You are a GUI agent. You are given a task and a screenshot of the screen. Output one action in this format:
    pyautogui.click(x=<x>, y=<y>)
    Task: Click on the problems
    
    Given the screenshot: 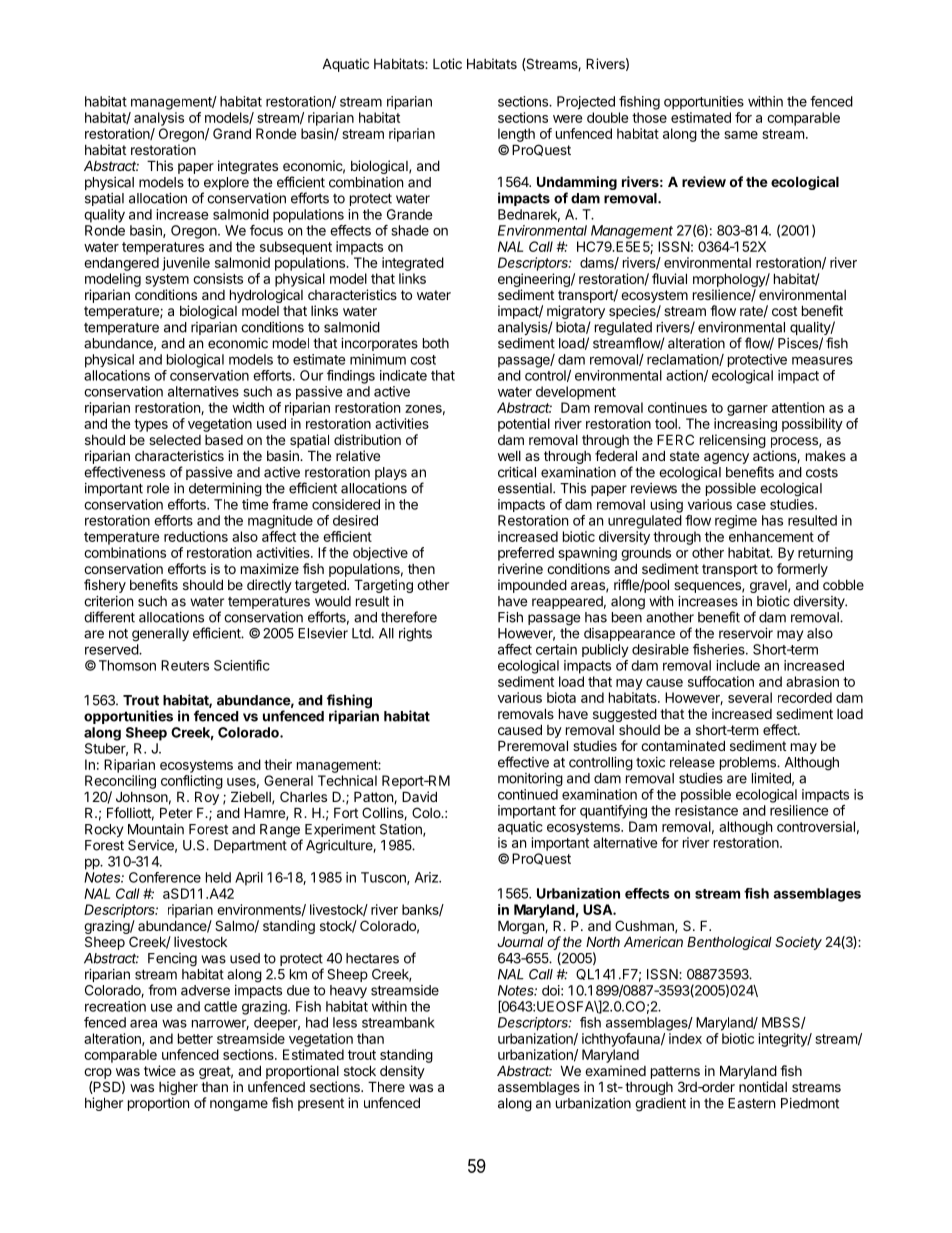 What is the action you would take?
    pyautogui.click(x=749, y=763)
